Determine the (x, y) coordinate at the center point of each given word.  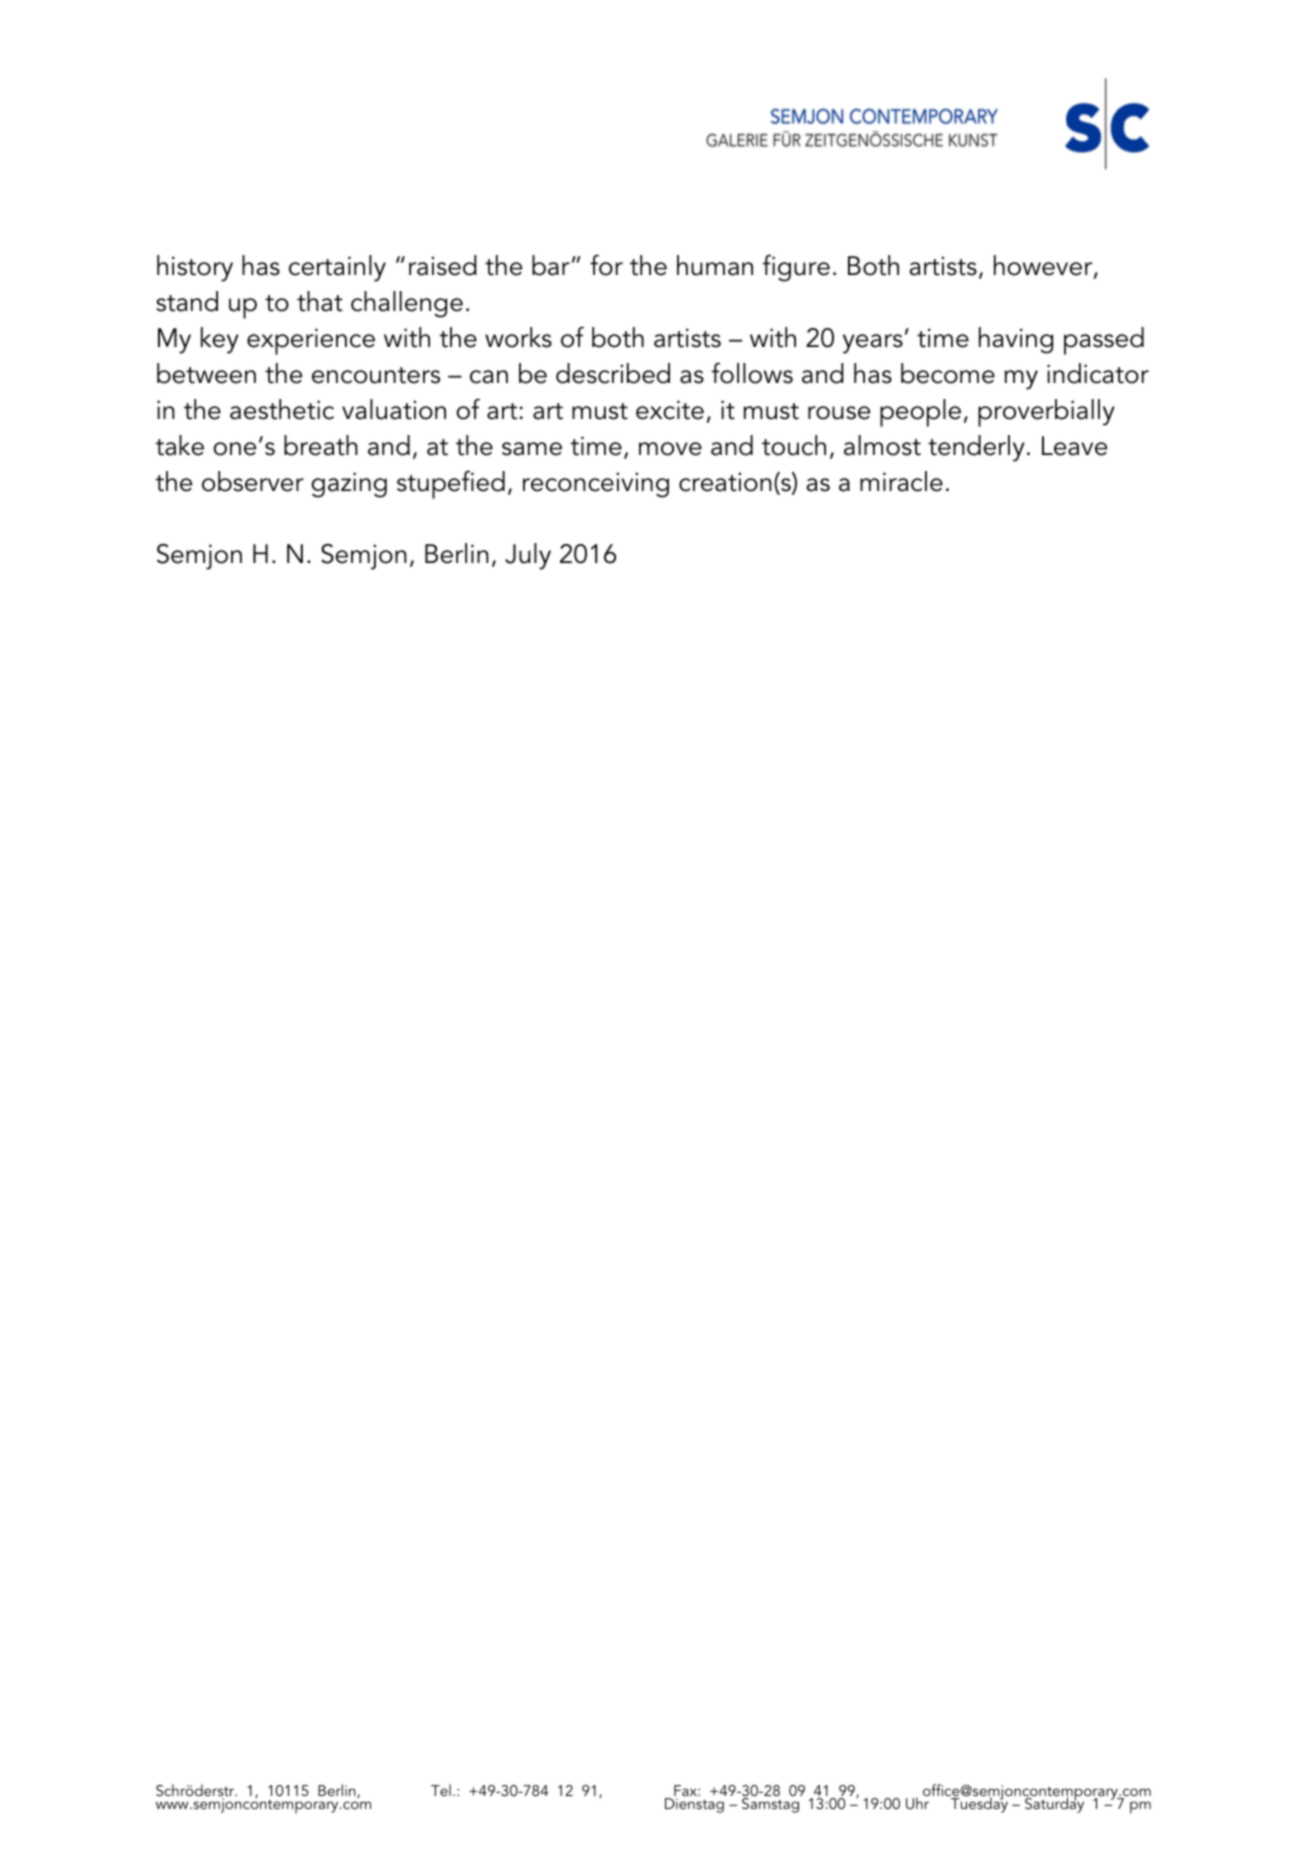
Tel (441, 1790)
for (606, 265)
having (1016, 340)
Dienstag (694, 1805)
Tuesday (979, 1804)
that (320, 301)
